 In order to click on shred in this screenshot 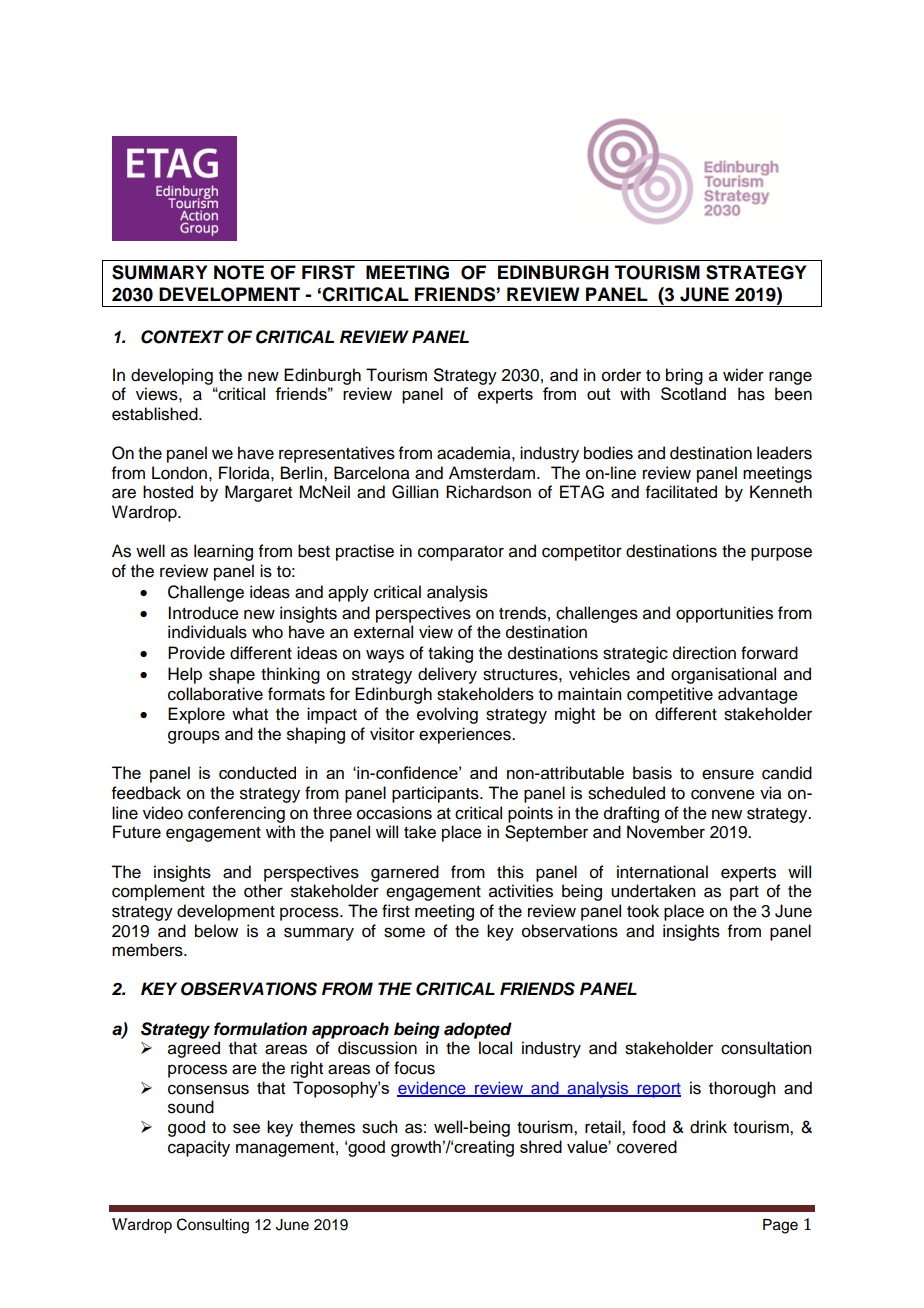, I will do `click(541, 1146)`.
